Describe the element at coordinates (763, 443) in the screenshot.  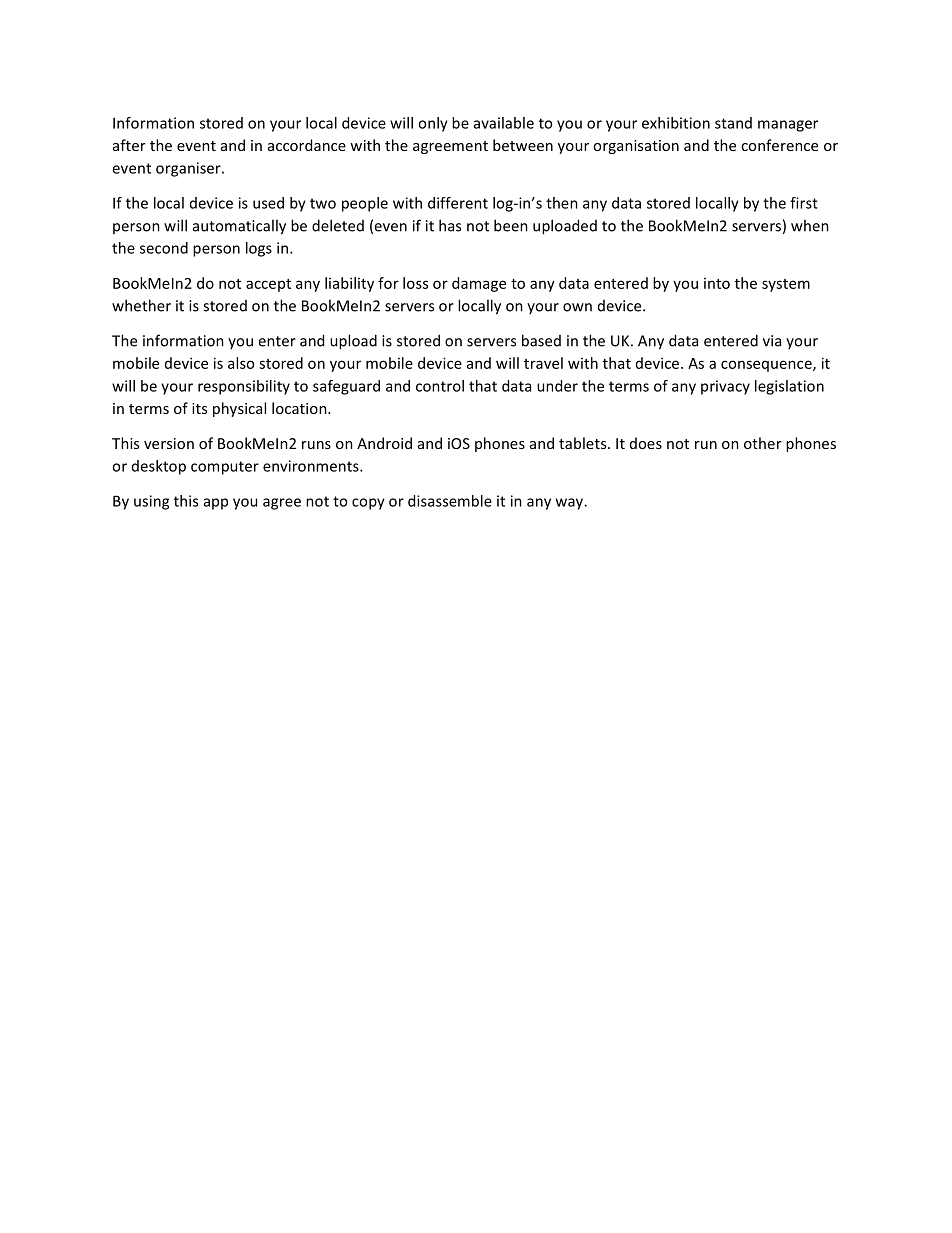
I see `other` at that location.
